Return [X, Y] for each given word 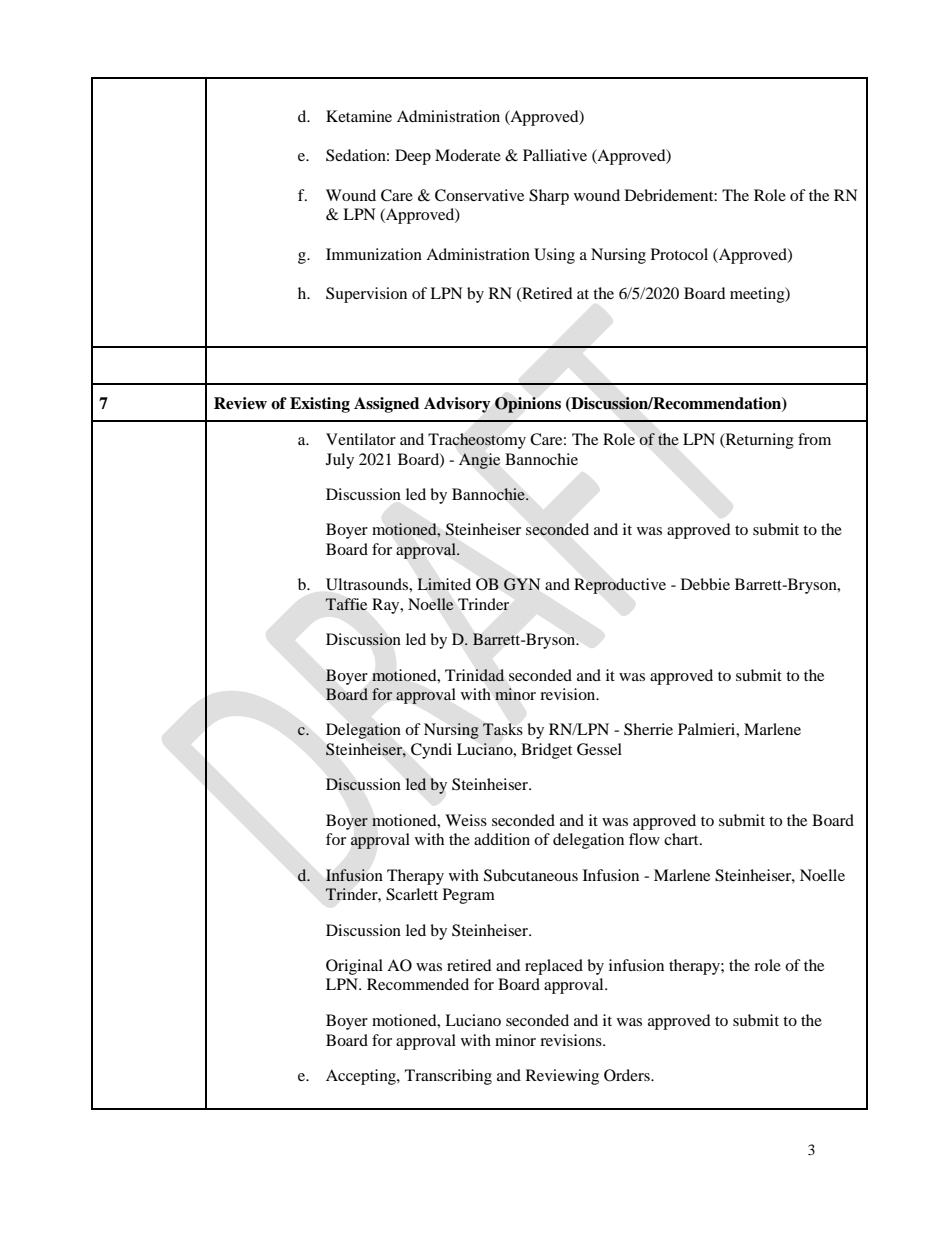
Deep [413, 157]
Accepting [362, 1077]
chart [682, 839]
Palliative [555, 155]
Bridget [546, 751]
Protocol [679, 254]
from [814, 439]
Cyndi [431, 751]
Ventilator [361, 439]
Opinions [528, 405]
